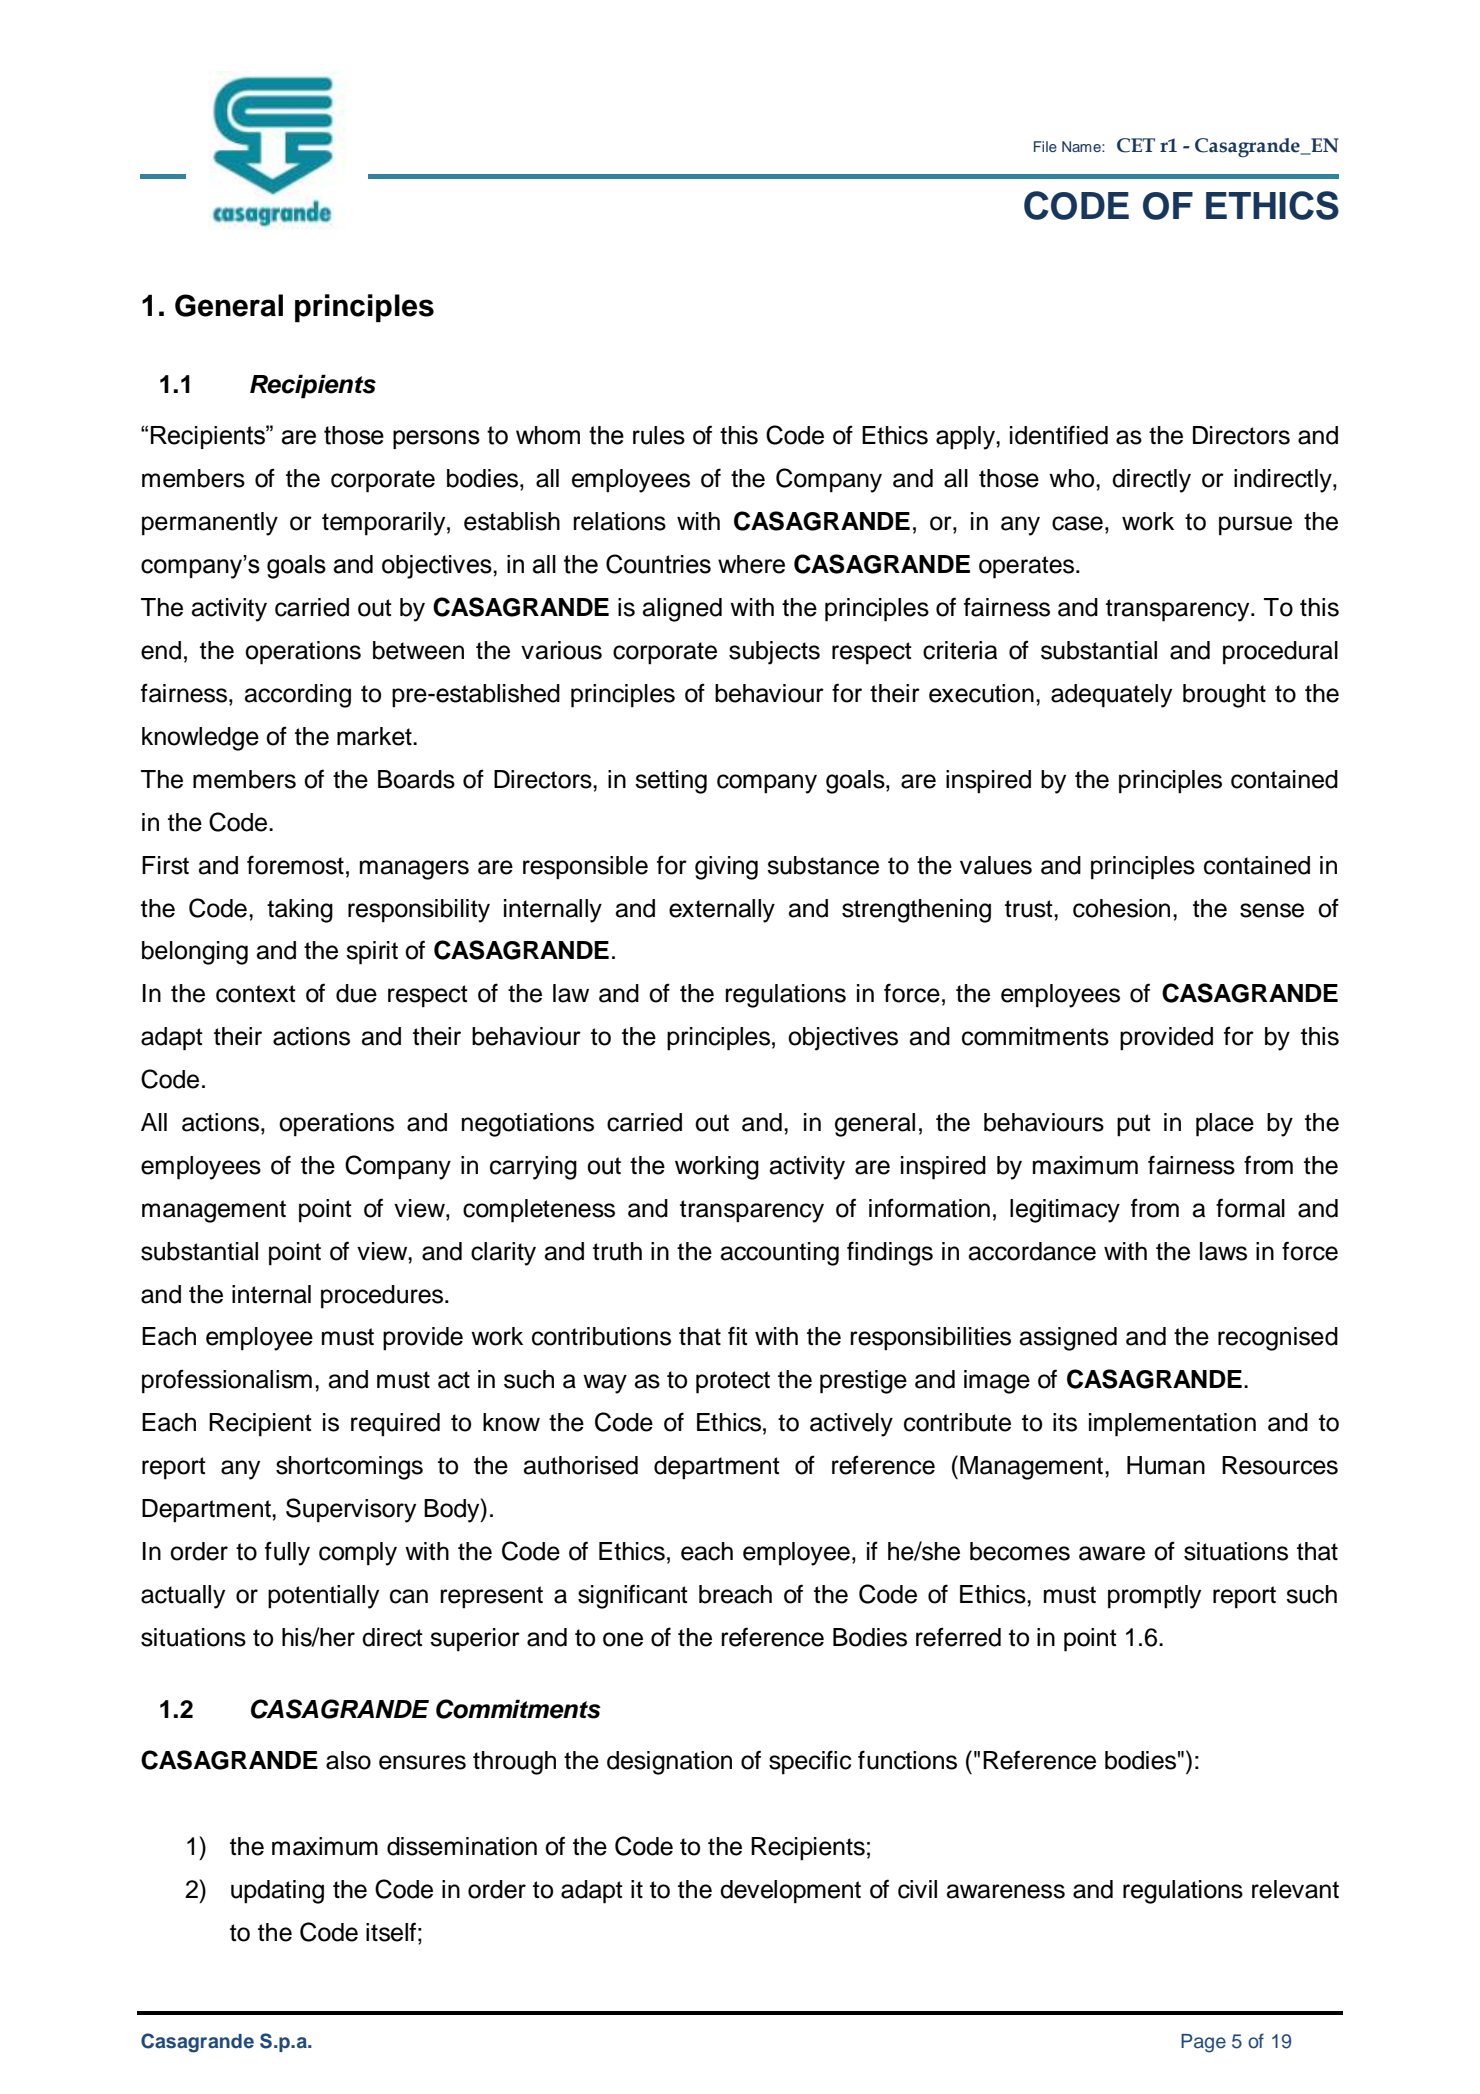 This screenshot has width=1480, height=2094. Describe the element at coordinates (1111, 696) in the screenshot. I see `adequately` at that location.
